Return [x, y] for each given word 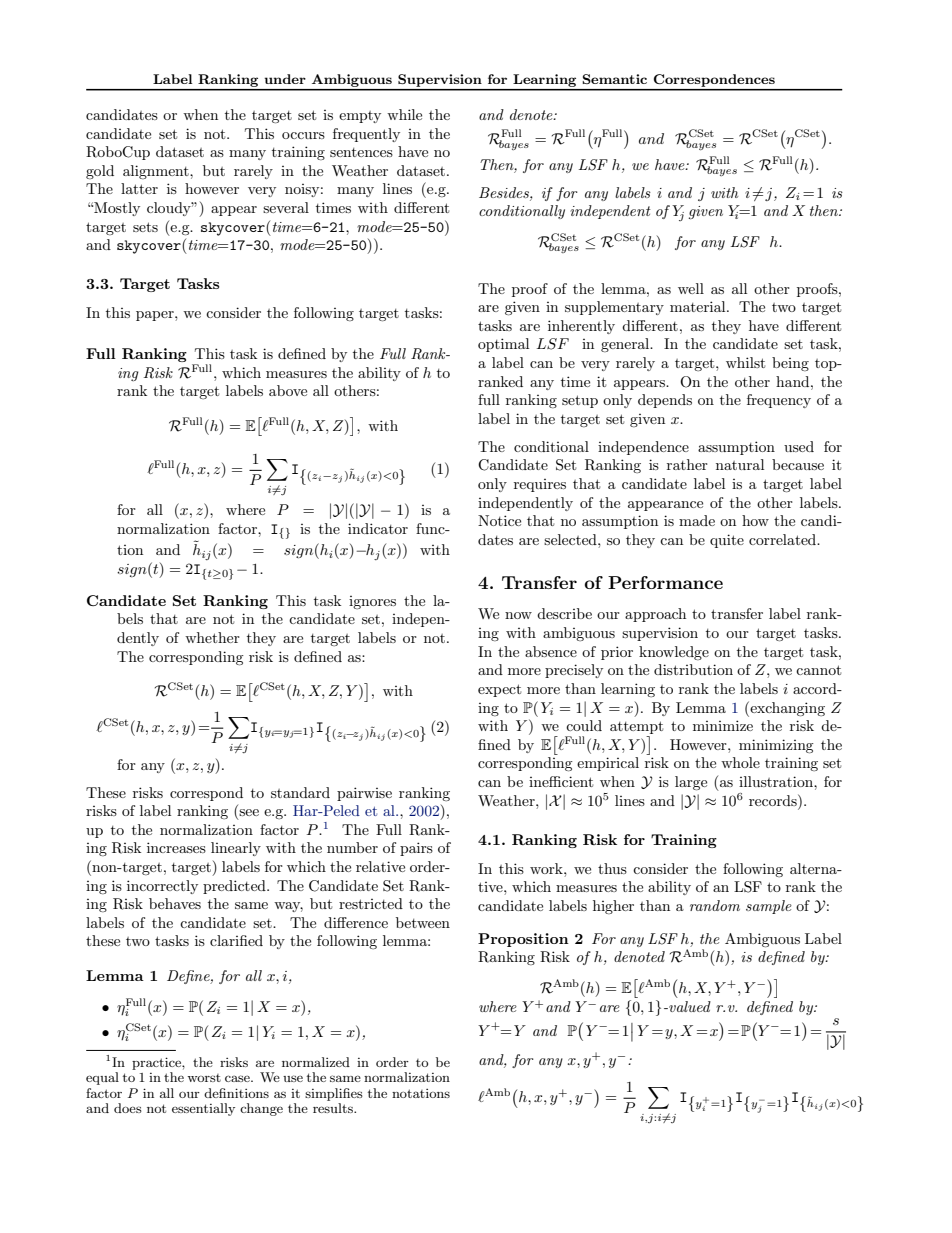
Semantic [614, 79]
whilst [745, 362]
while [404, 114]
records [774, 800]
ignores [372, 602]
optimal [503, 345]
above [288, 390]
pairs [416, 849]
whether [212, 637]
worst [204, 1078]
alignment [157, 172]
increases [176, 847]
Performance [665, 582]
